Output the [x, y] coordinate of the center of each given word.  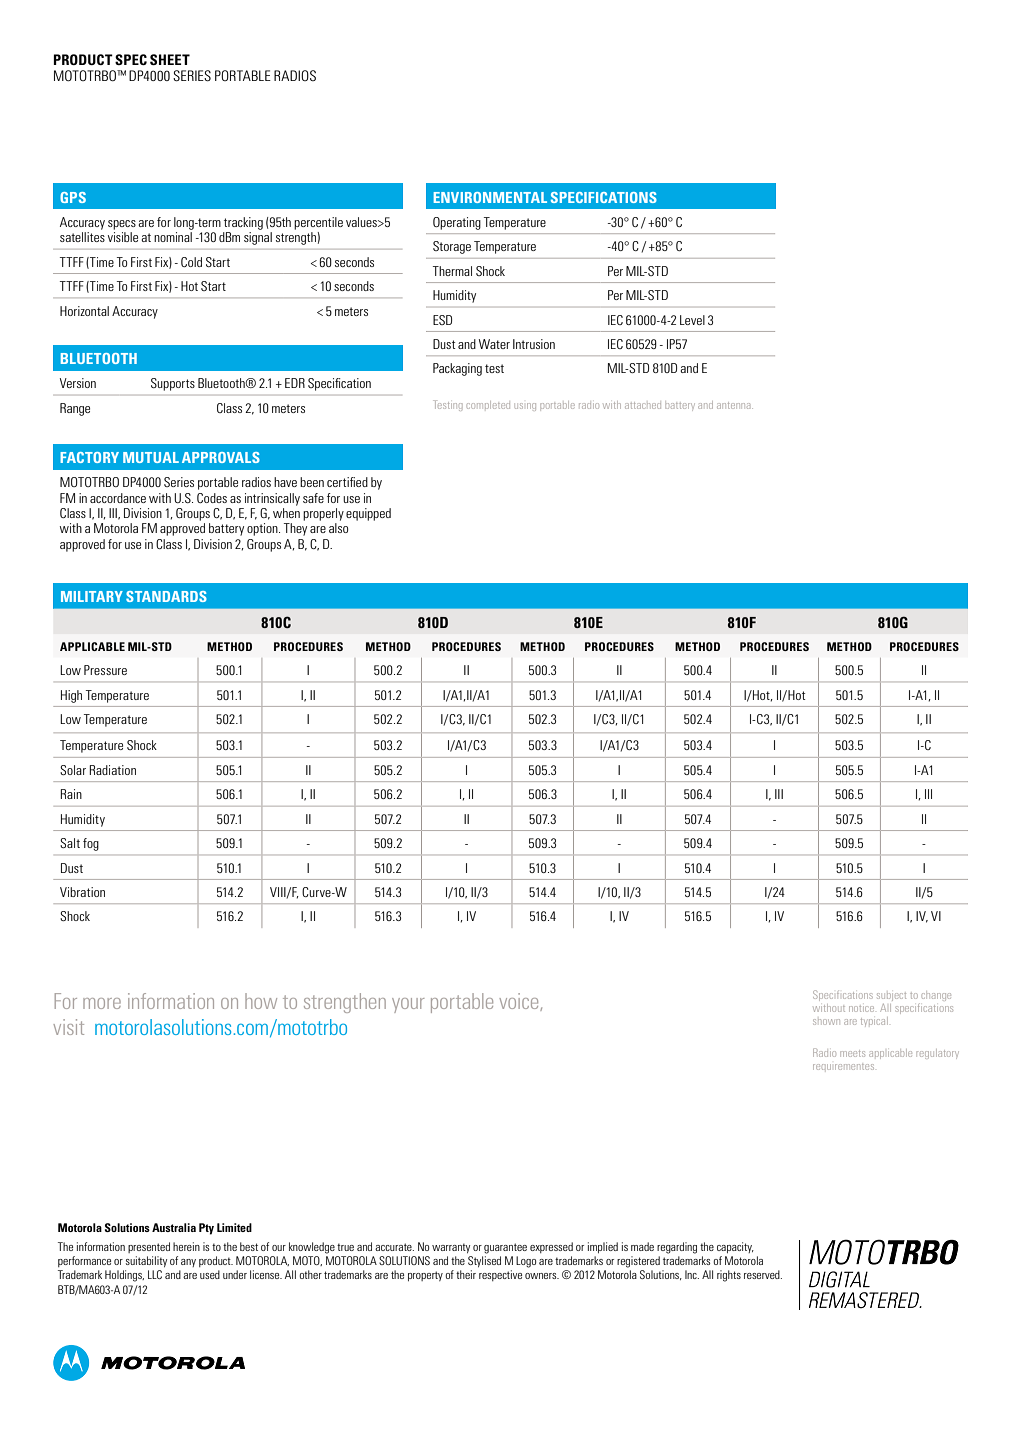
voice [520, 1002]
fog [91, 844]
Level [692, 320]
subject [891, 997]
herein [186, 1246]
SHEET [170, 59]
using [525, 407]
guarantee [505, 1248]
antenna [735, 405]
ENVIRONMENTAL [490, 197]
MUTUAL [151, 457]
